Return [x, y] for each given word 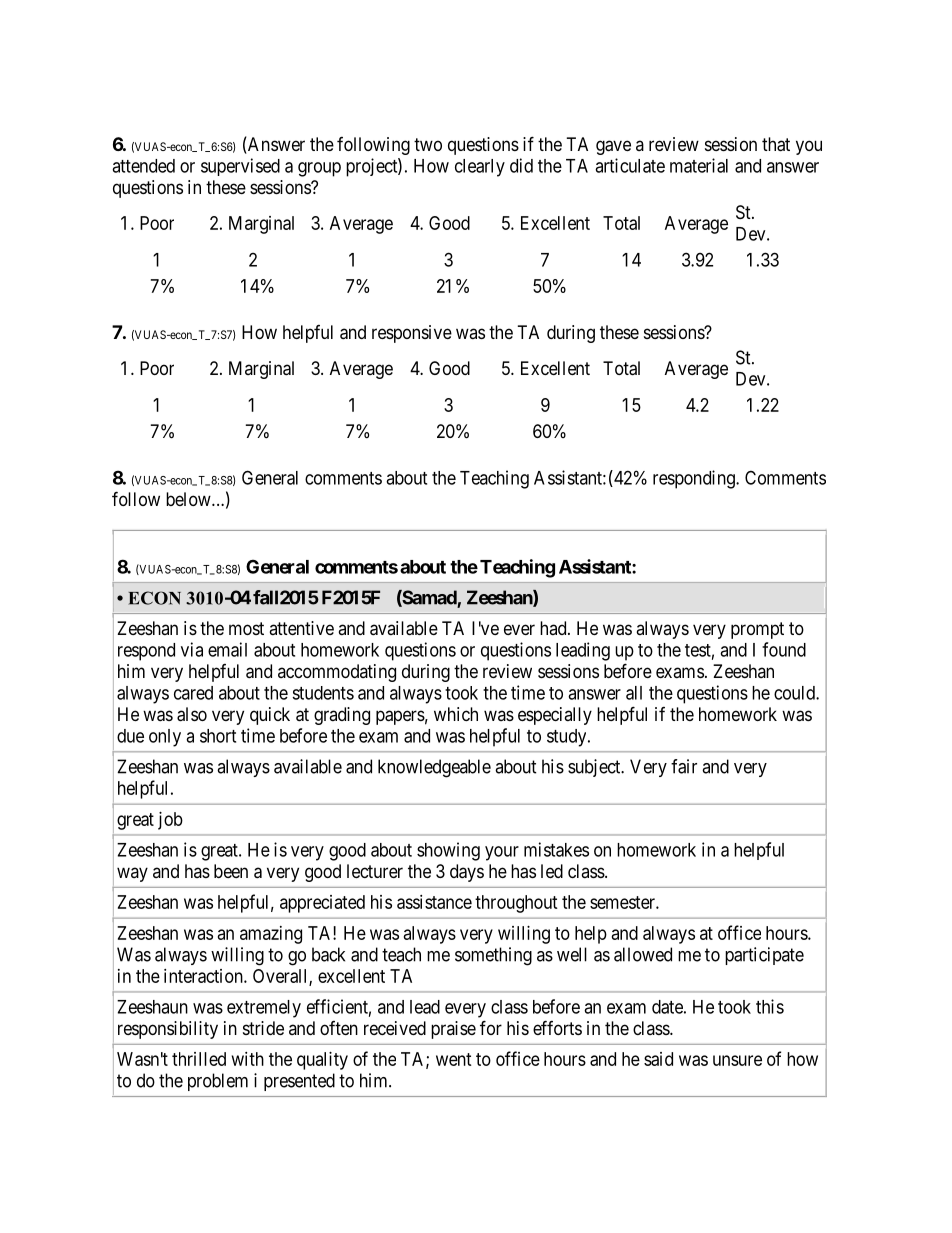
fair [684, 766]
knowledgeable [434, 768]
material [699, 165]
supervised [240, 167]
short [218, 736]
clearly [480, 168]
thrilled [199, 1059]
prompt [757, 630]
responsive [412, 334]
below [189, 499]
